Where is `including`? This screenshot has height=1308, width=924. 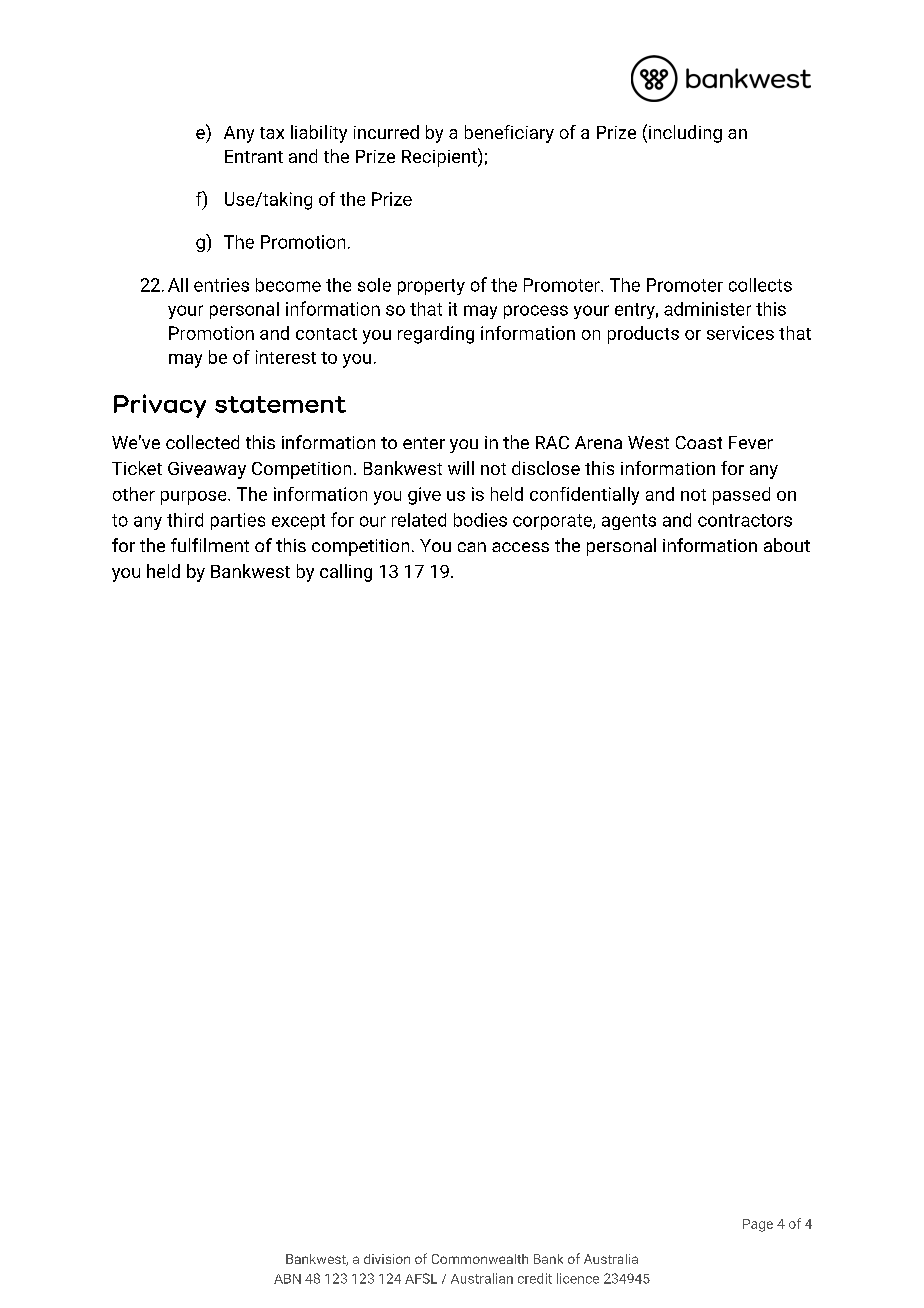
including is located at coordinates (685, 134).
